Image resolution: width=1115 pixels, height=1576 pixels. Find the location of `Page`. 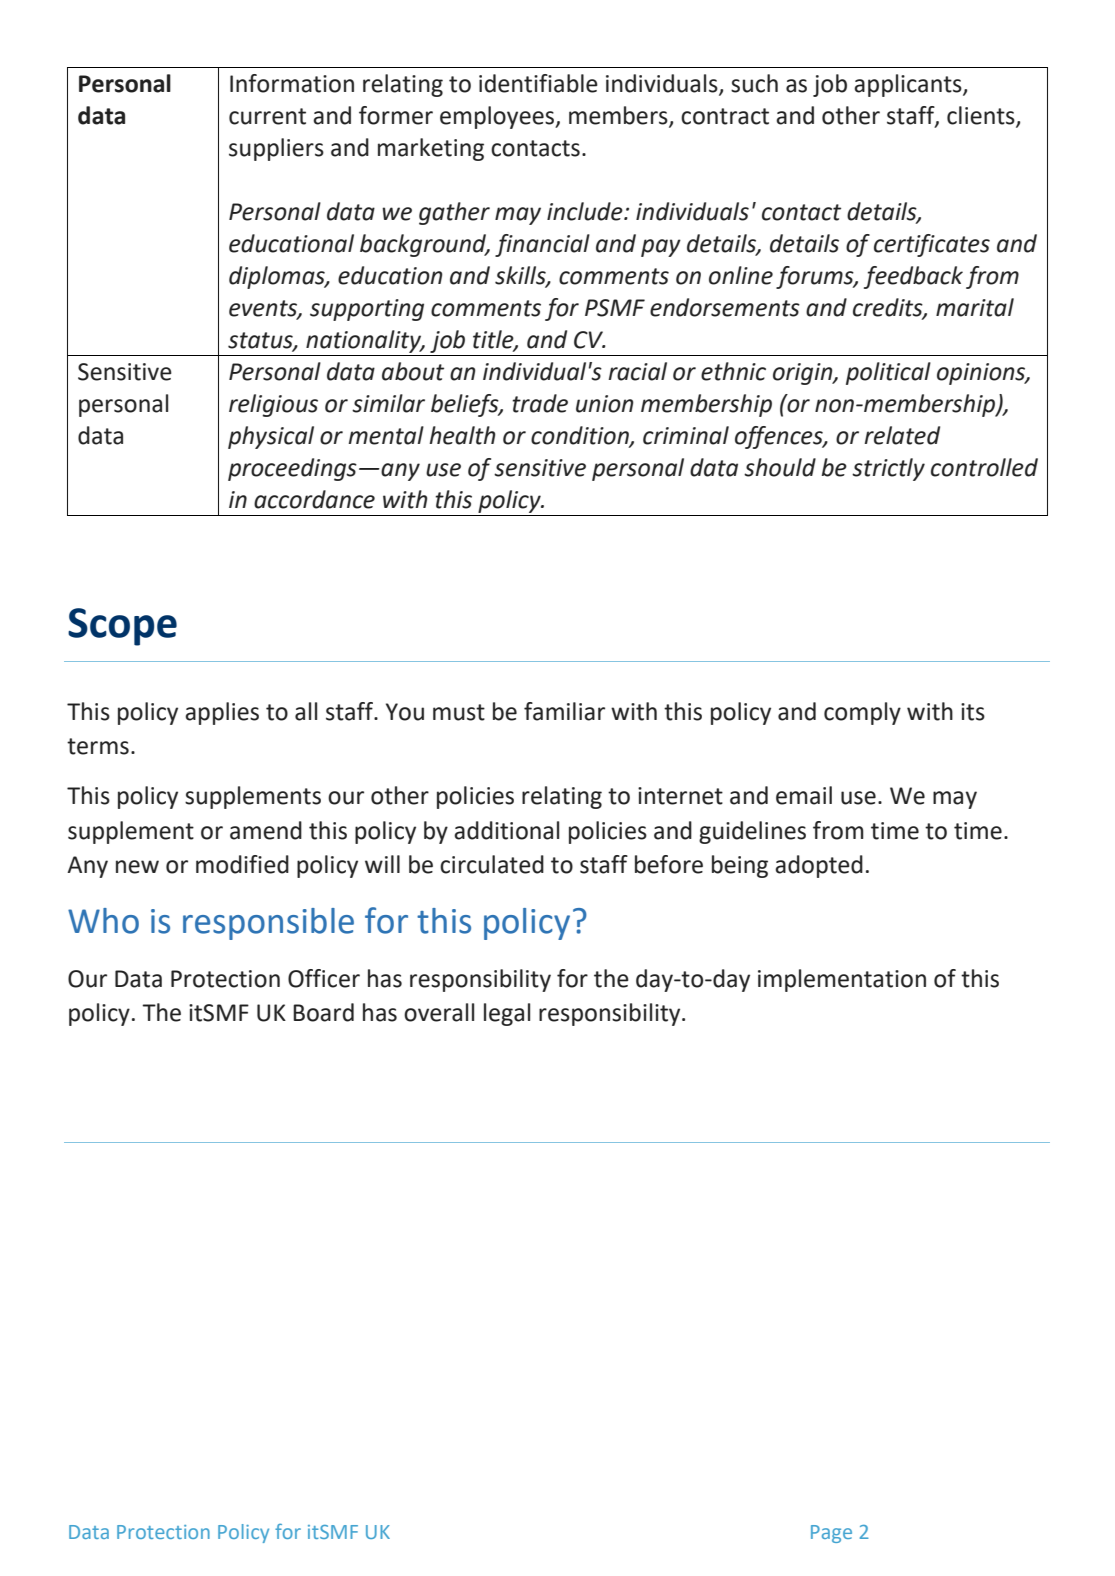

Page is located at coordinates (831, 1534).
